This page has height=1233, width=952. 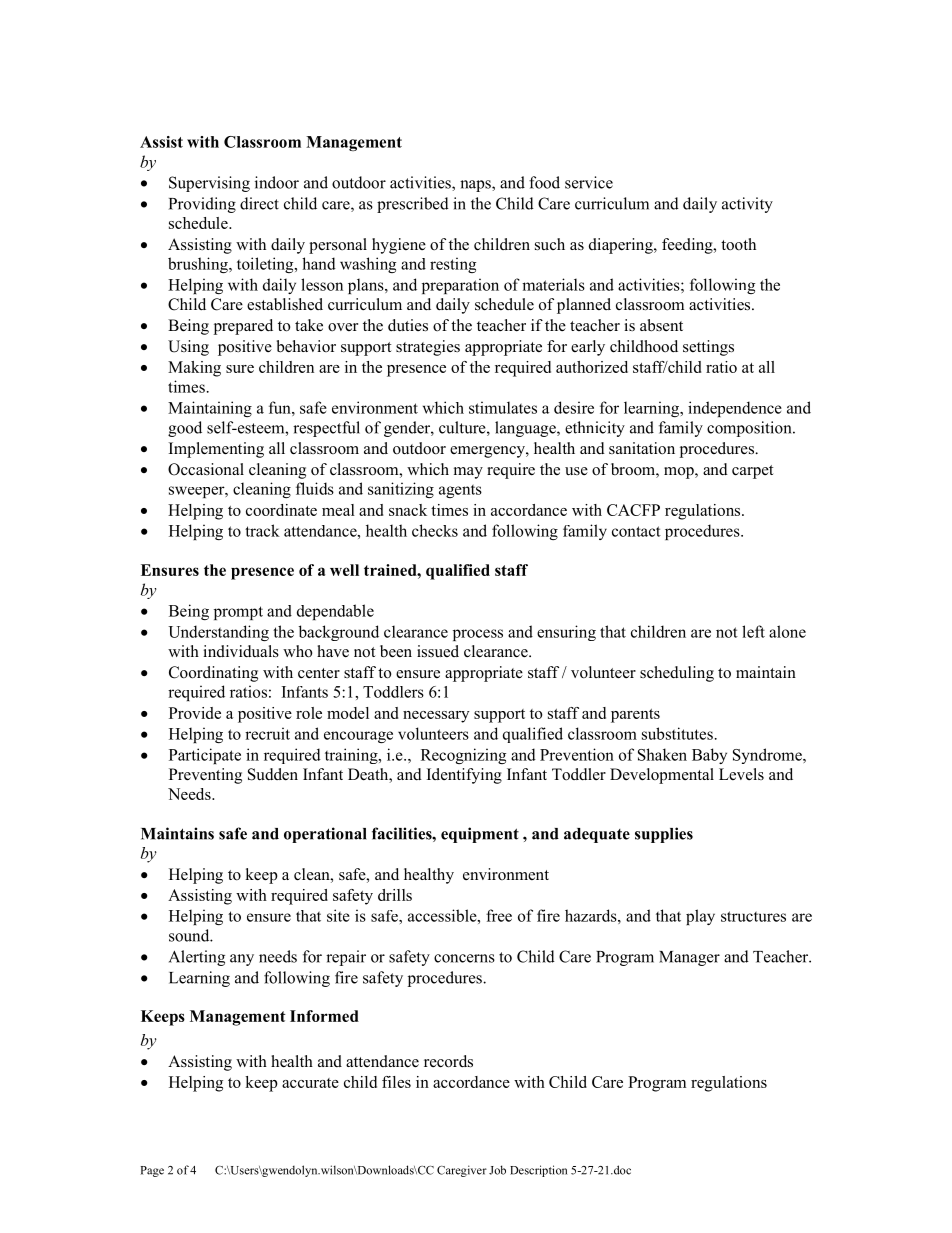 I want to click on contact, so click(x=636, y=531).
